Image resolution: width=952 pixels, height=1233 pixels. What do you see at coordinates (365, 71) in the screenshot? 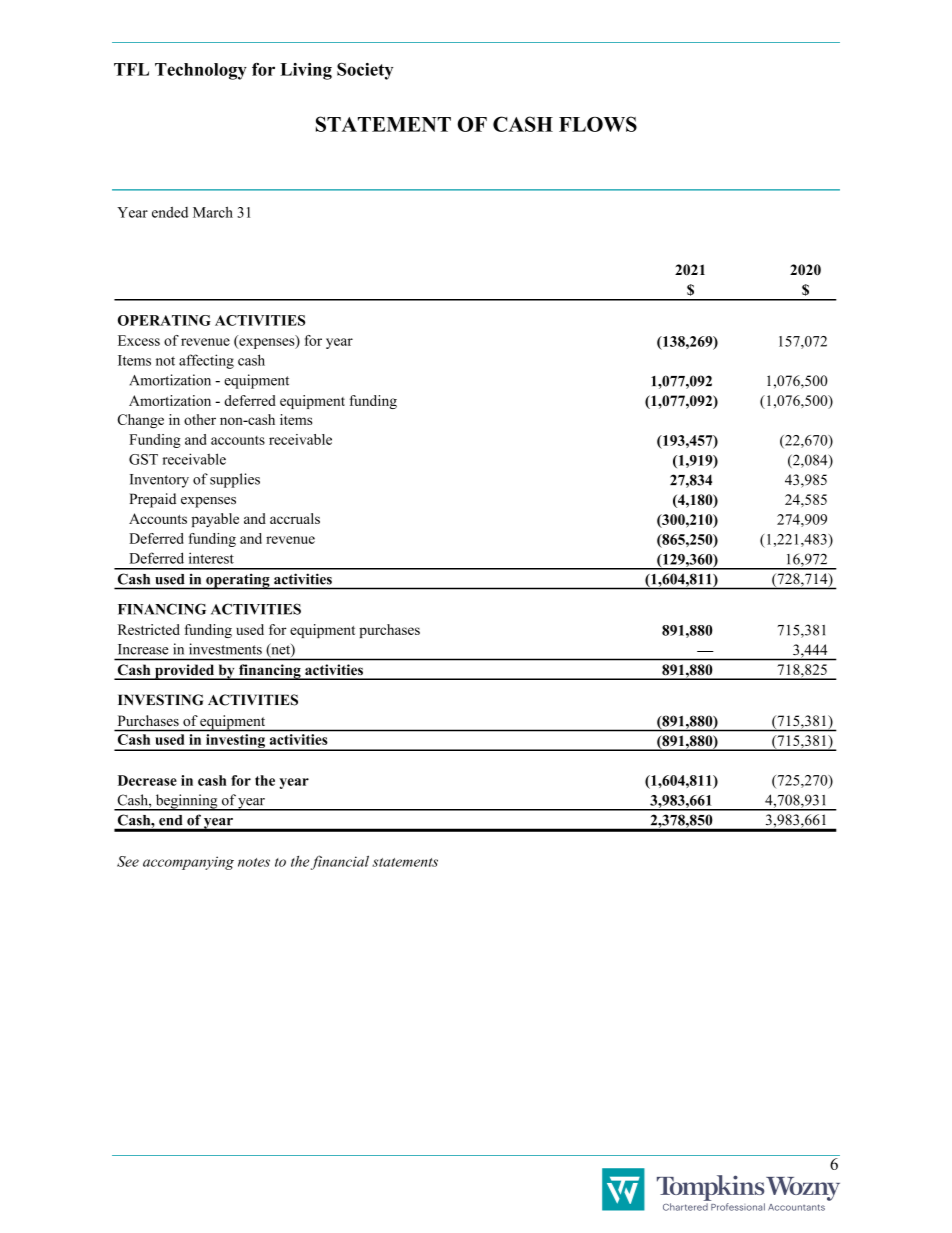
I see `Society` at bounding box center [365, 71].
